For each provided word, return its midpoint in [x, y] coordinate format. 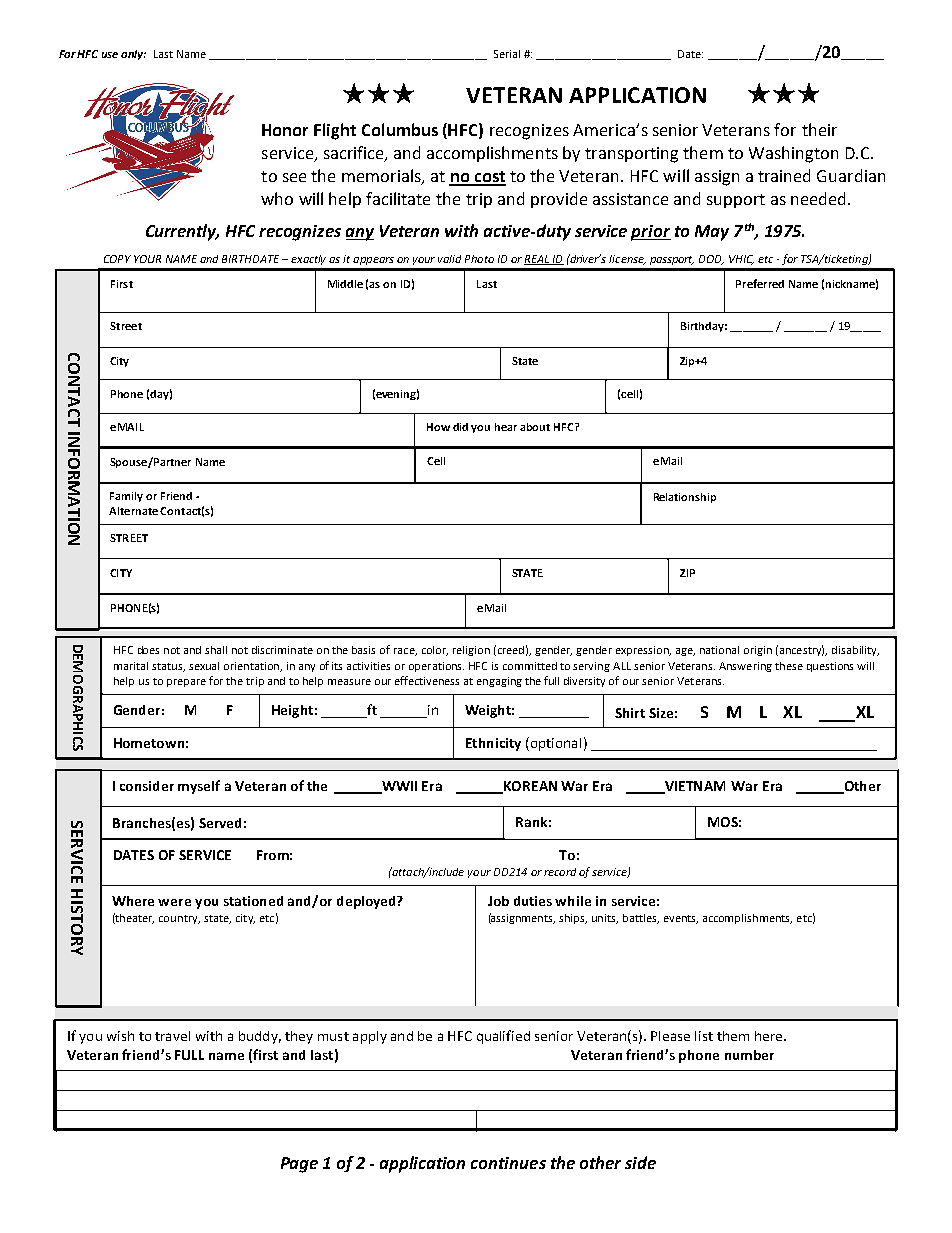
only [133, 55]
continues [508, 1163]
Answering [745, 667]
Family [126, 497]
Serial [507, 54]
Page [299, 1165]
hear [506, 427]
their [819, 129]
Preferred [760, 283]
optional [554, 744]
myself [199, 787]
